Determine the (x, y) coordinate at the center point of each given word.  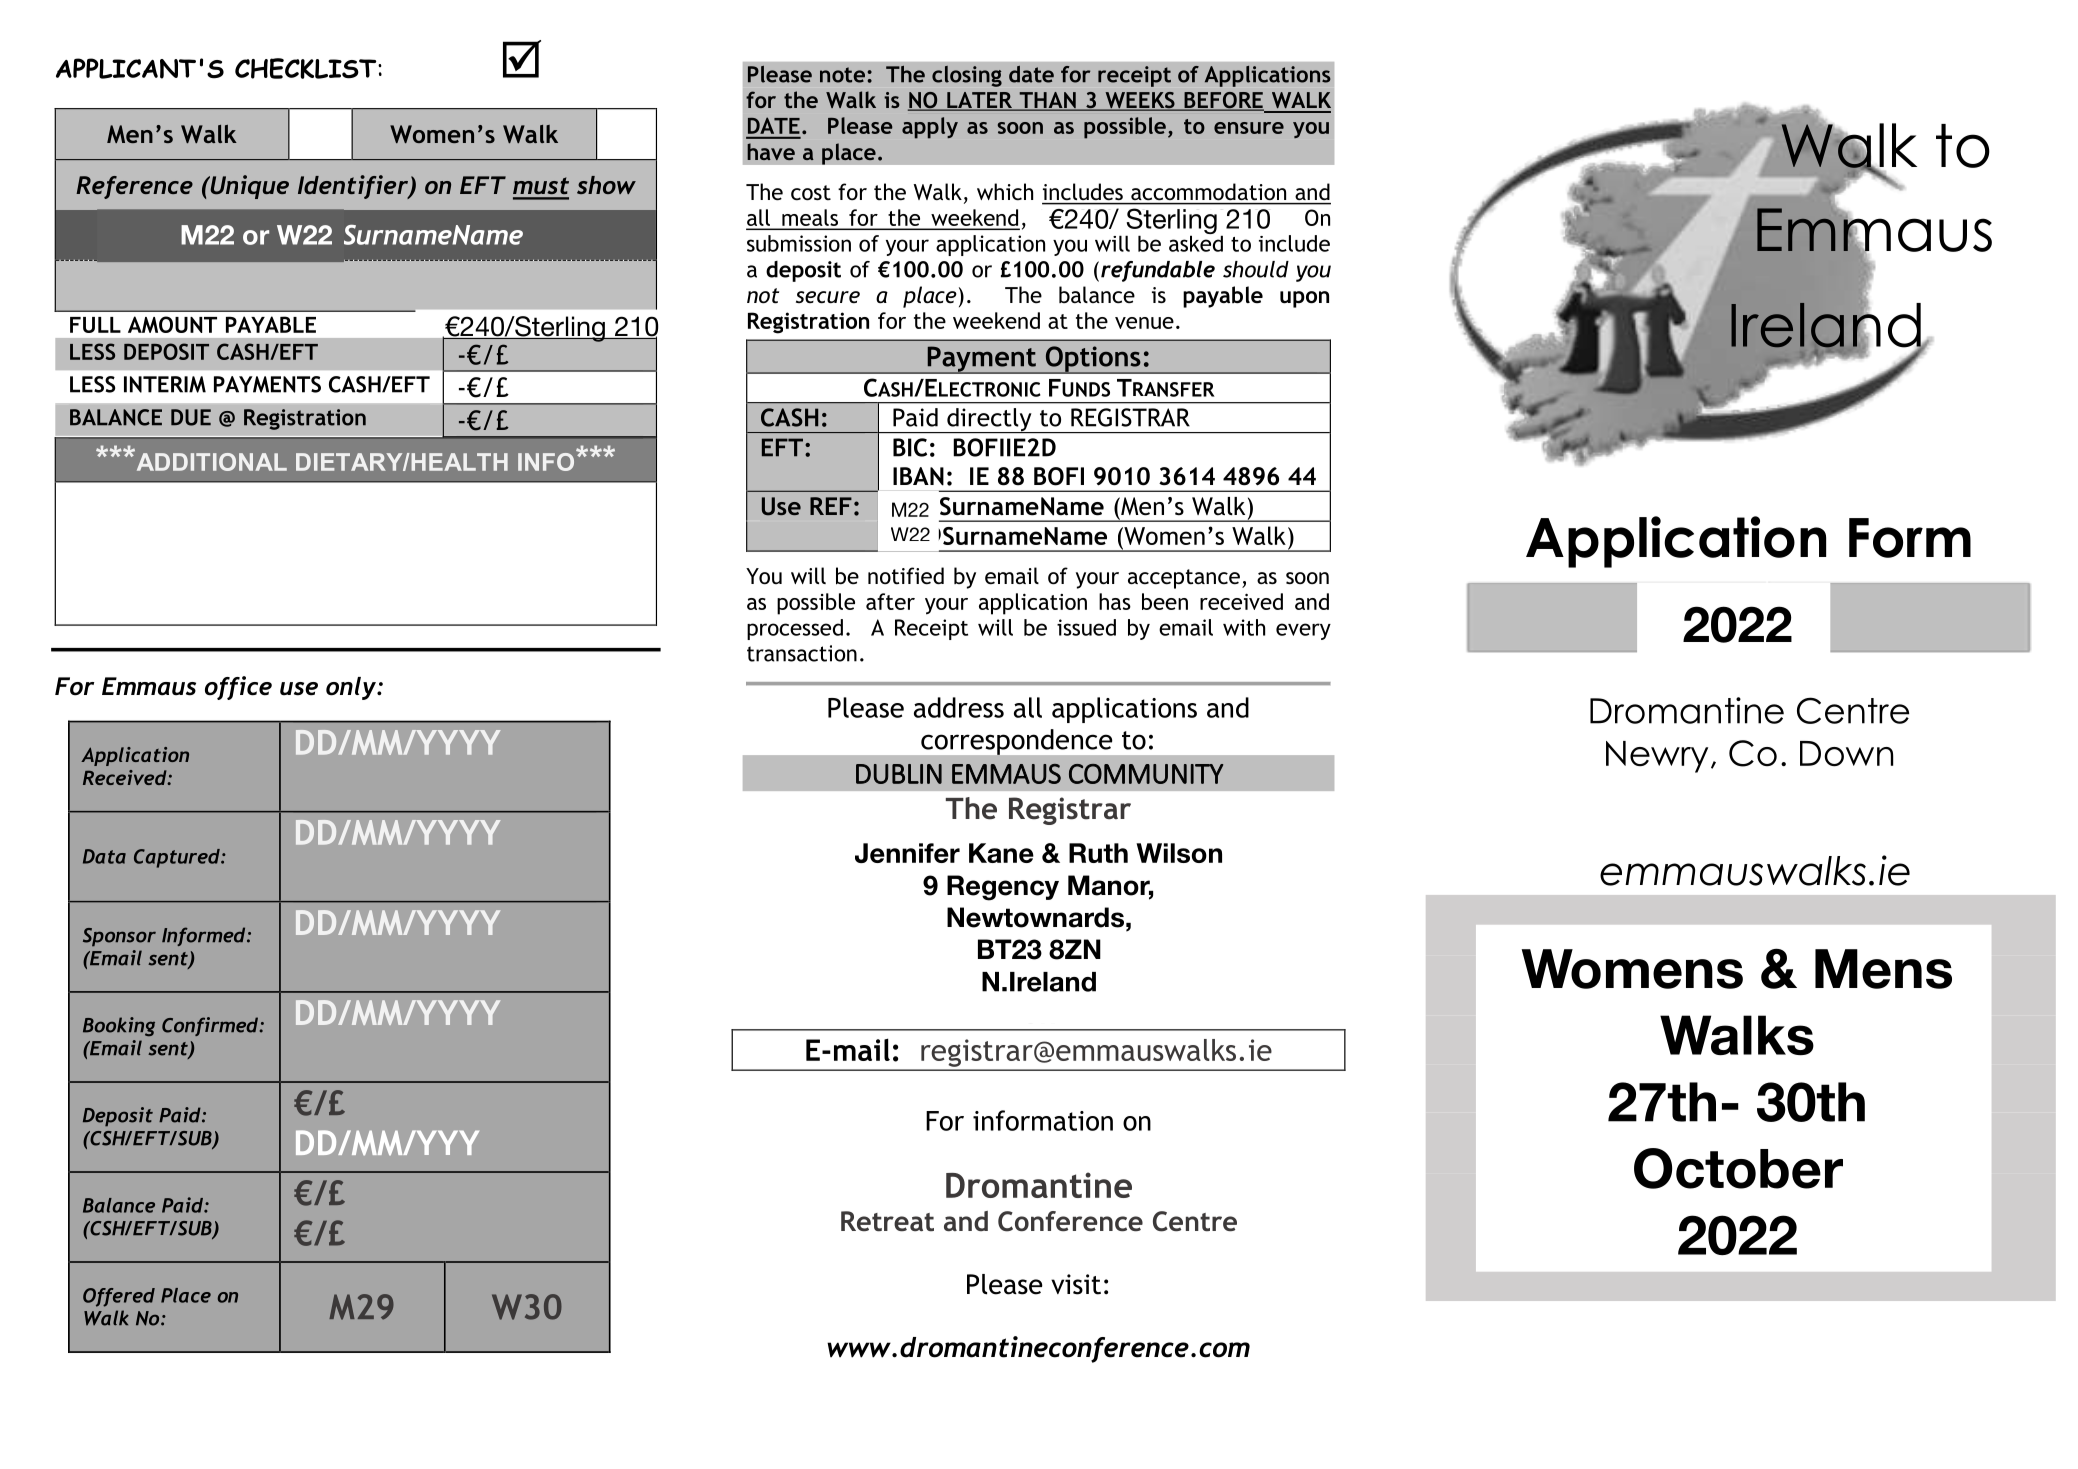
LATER (980, 101)
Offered (119, 1297)
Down (1846, 754)
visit (1076, 1284)
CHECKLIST (307, 68)
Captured (178, 858)
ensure (1249, 128)
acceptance (1184, 579)
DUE (191, 417)
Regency (1003, 888)
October (1738, 1168)
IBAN (918, 476)
